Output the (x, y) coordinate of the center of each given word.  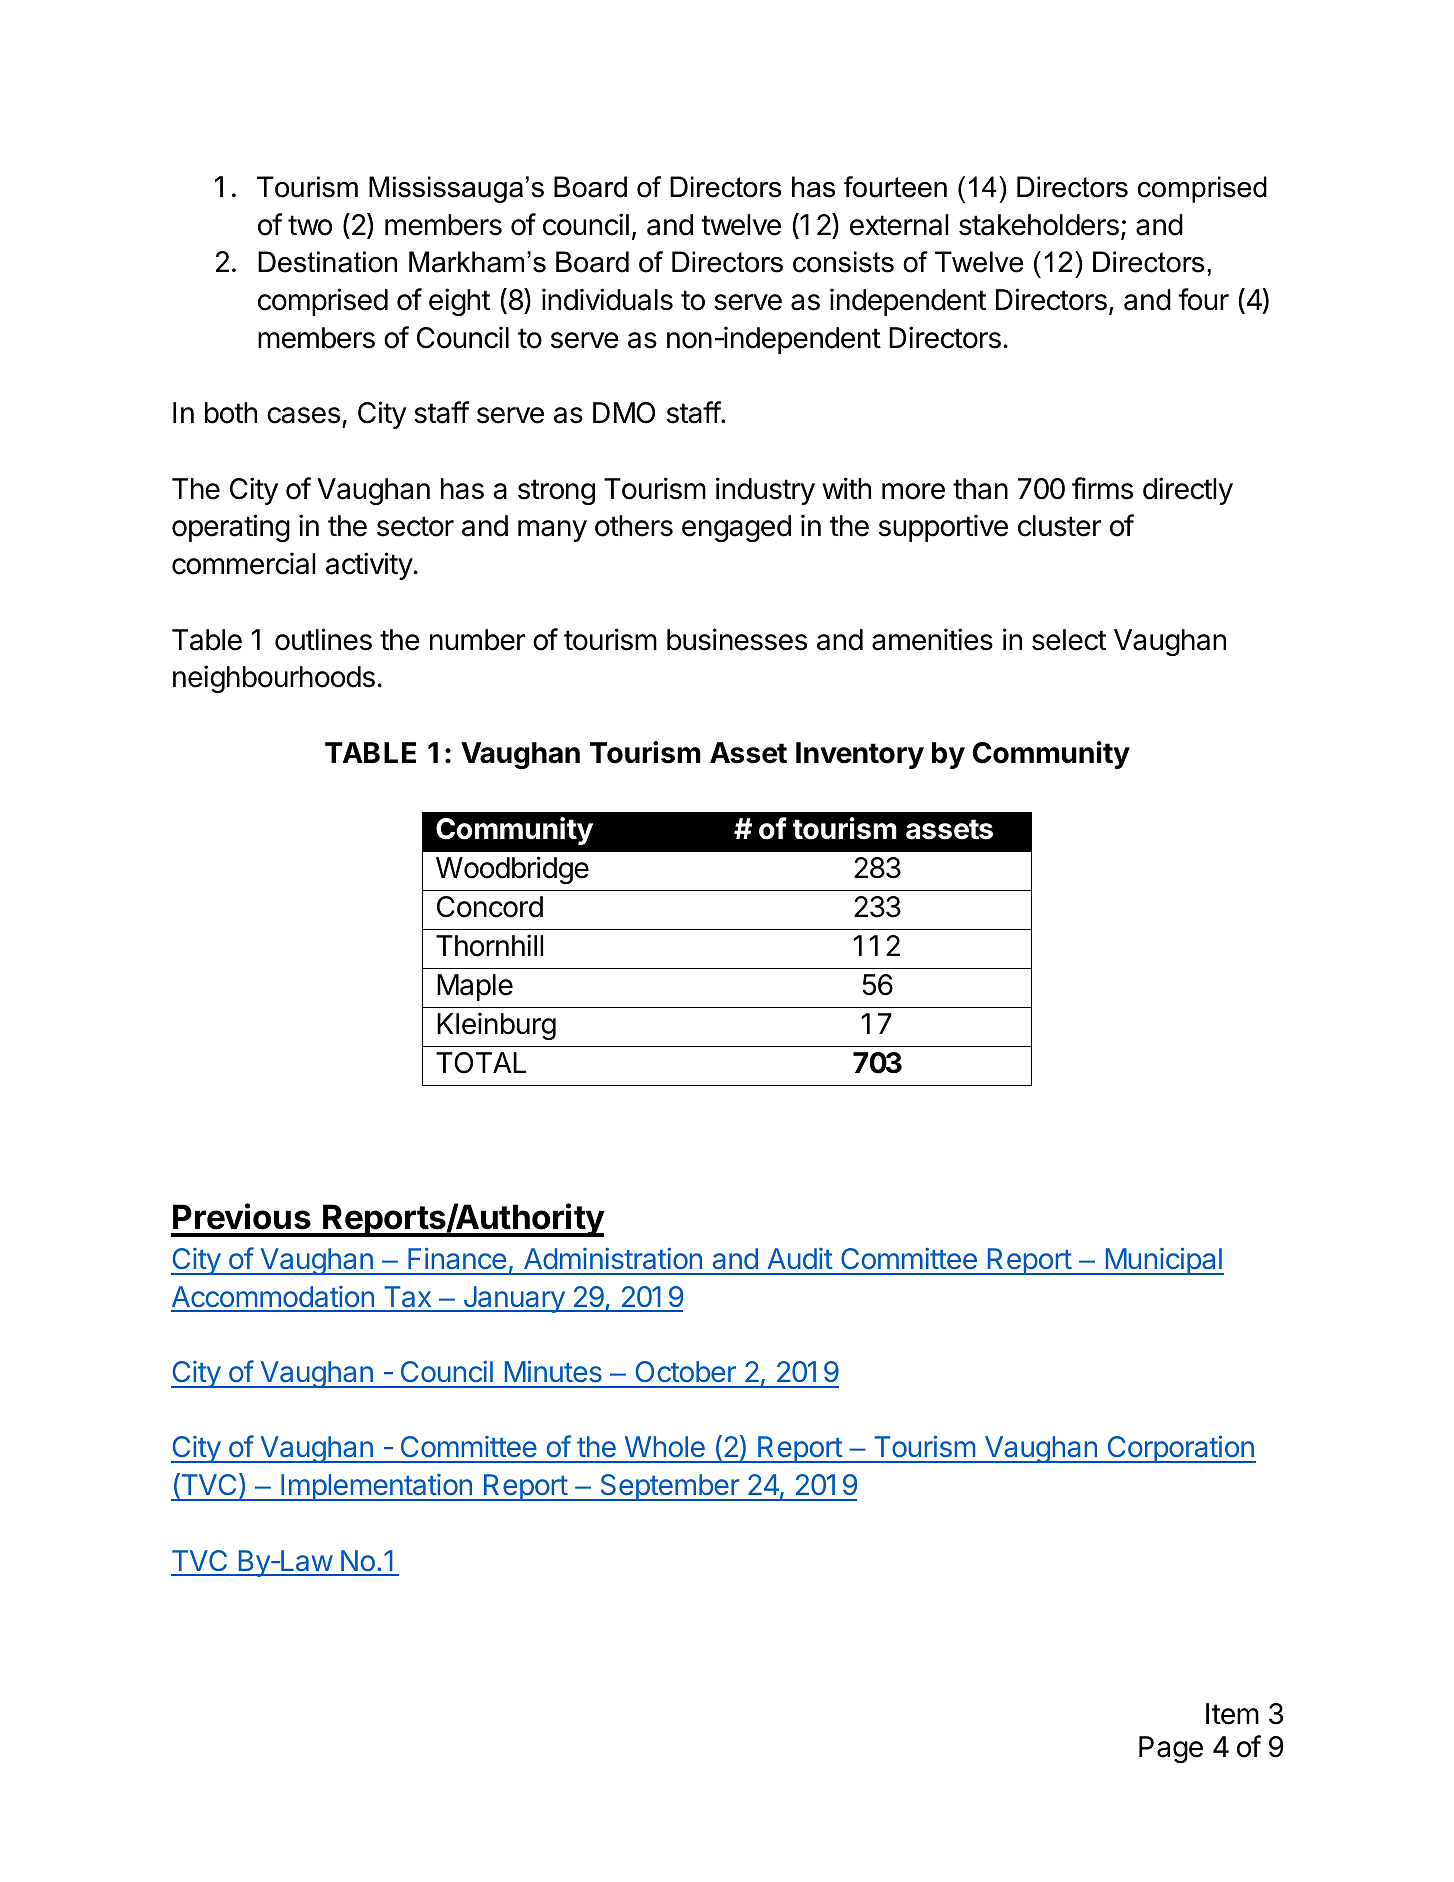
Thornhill (490, 945)
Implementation (376, 1487)
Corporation (1180, 1449)
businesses (737, 639)
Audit (800, 1259)
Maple (475, 987)
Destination (327, 262)
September (669, 1487)
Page (1171, 1749)
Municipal (1163, 1261)
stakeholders (1039, 225)
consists (843, 262)
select (1069, 640)
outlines (323, 639)
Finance (457, 1258)
